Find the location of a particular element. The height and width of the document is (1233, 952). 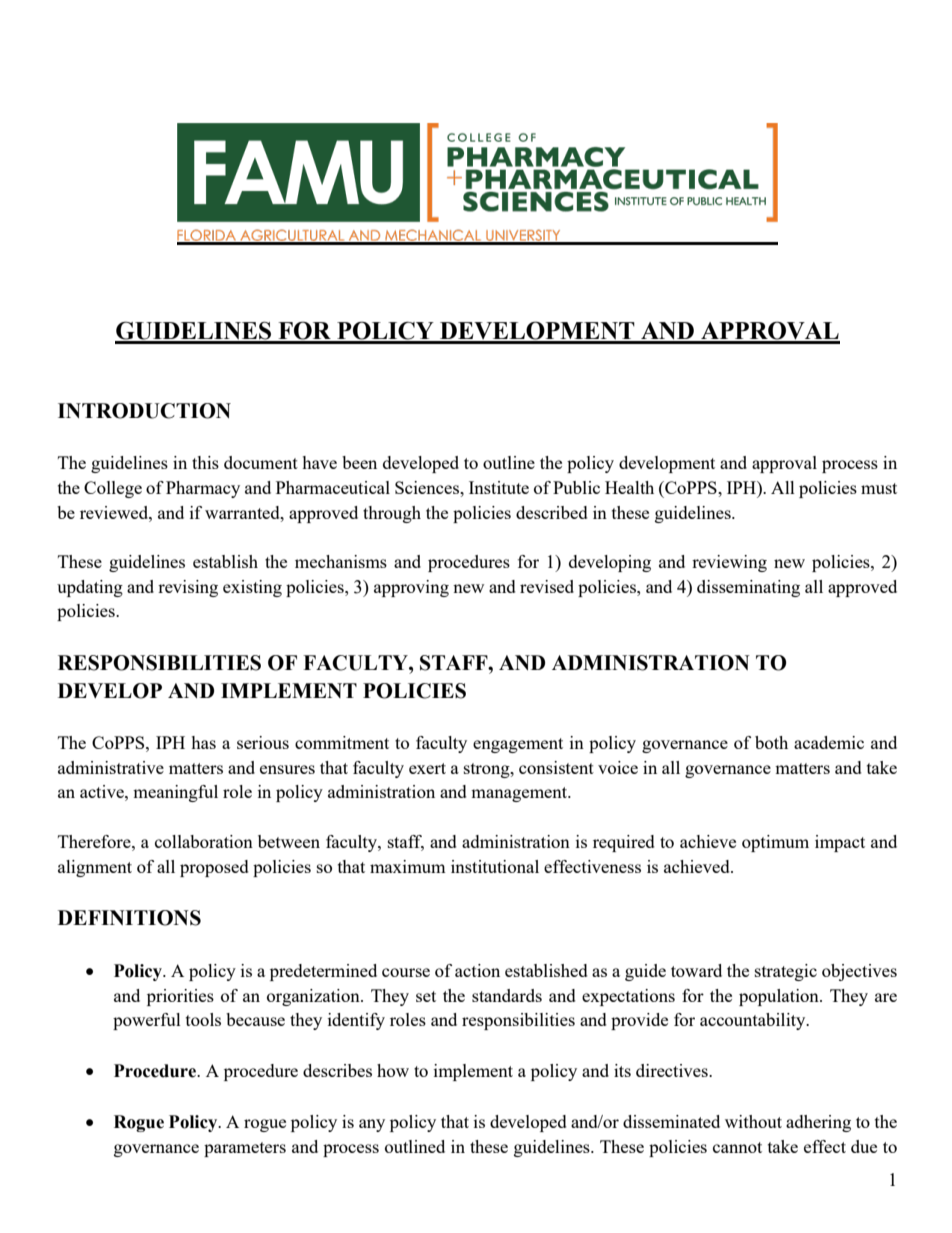

parameters is located at coordinates (245, 1149).
